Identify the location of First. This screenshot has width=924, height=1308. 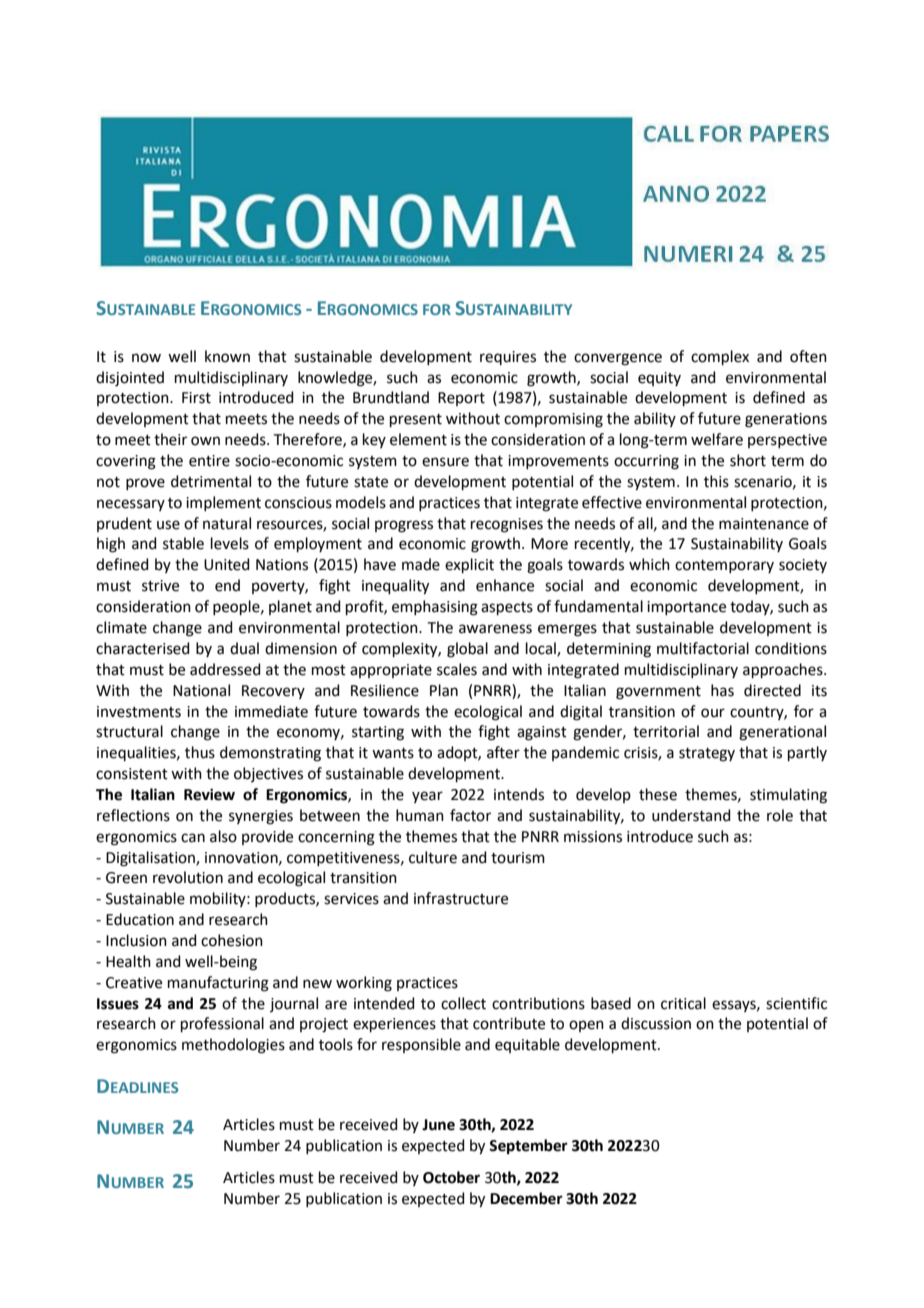
(196, 398).
